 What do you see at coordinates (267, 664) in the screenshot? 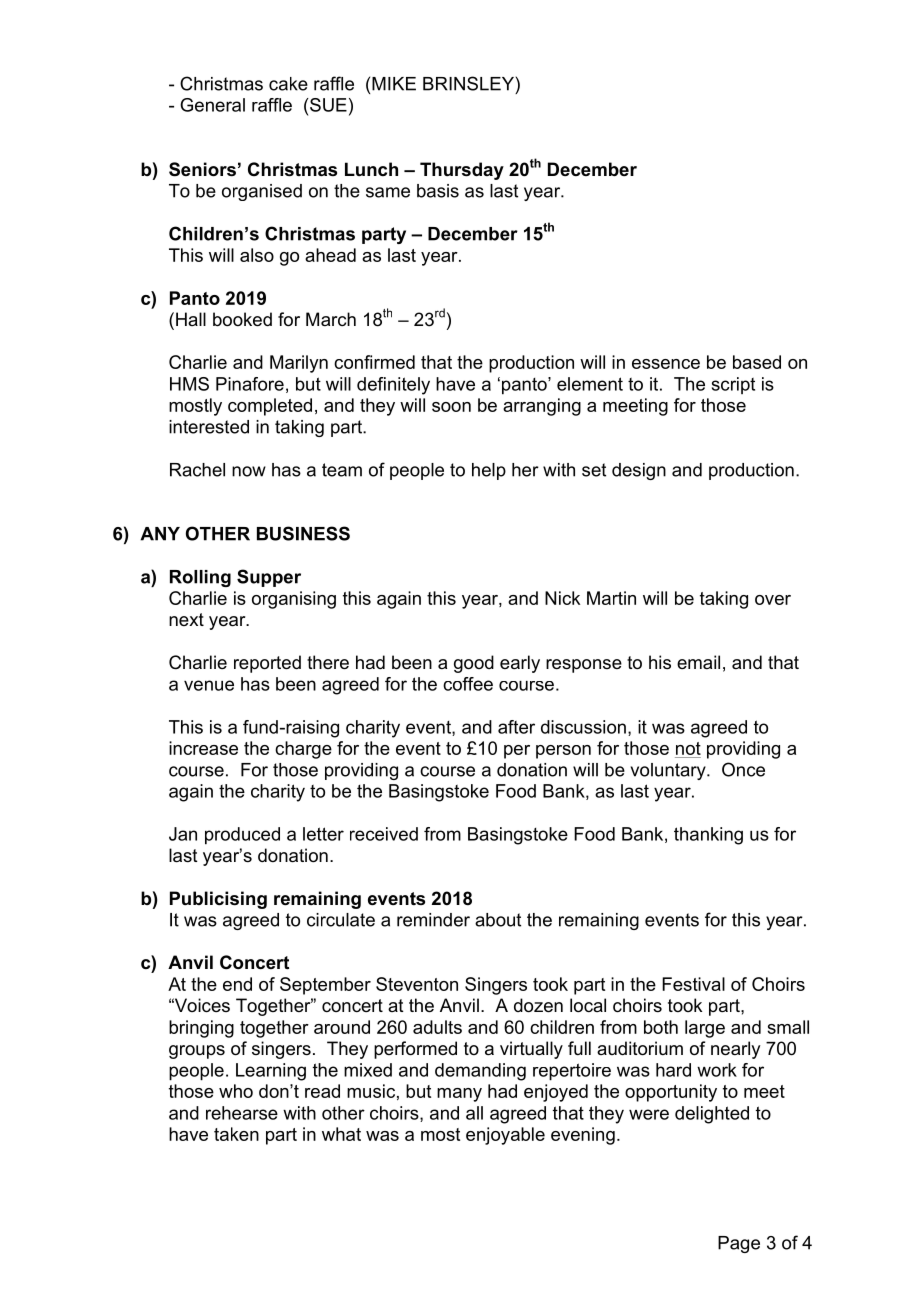
I see `reported` at bounding box center [267, 664].
